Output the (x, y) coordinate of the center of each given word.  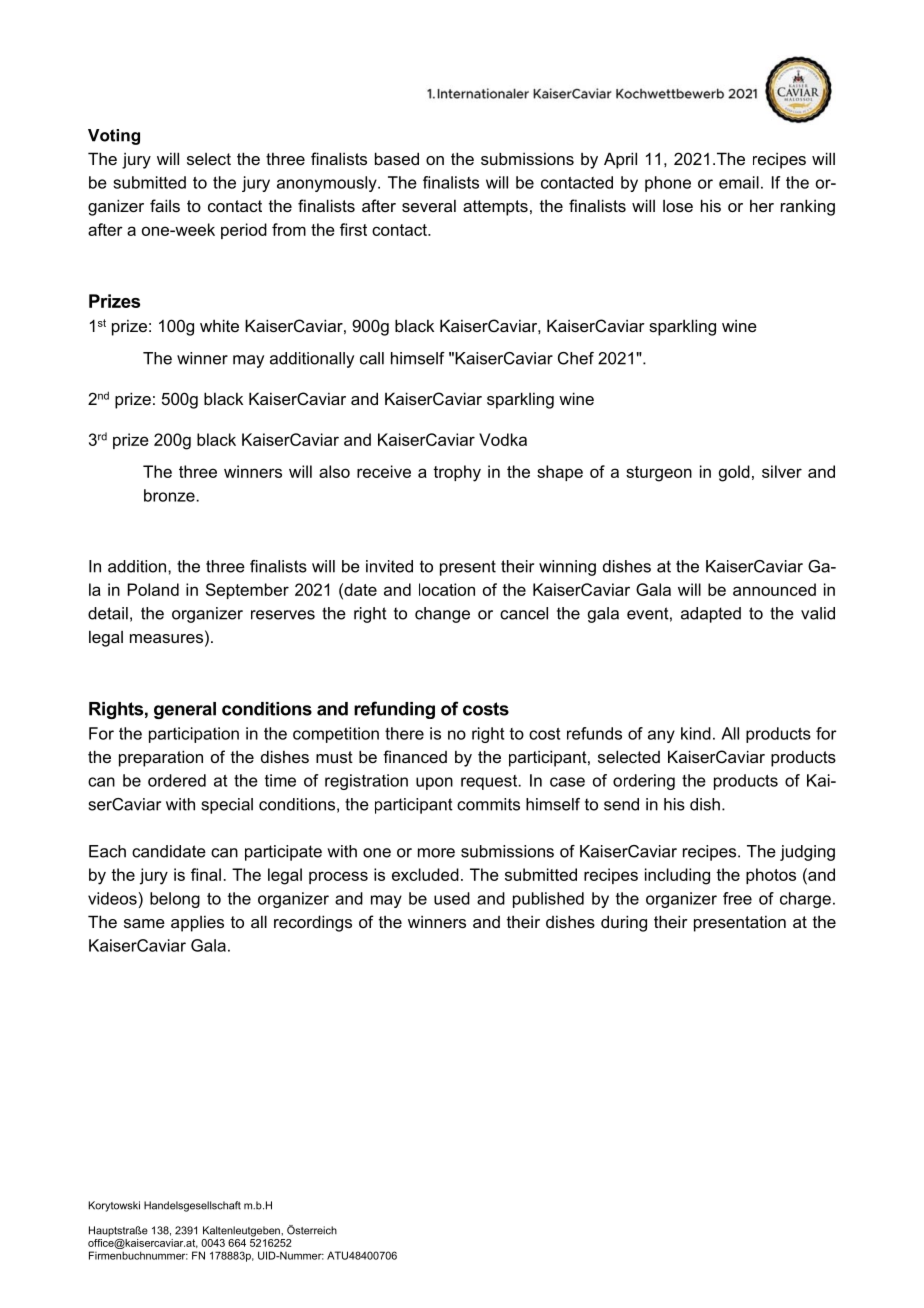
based (397, 158)
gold (734, 473)
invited (389, 566)
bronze (170, 495)
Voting (114, 137)
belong (175, 900)
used (452, 898)
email (739, 182)
